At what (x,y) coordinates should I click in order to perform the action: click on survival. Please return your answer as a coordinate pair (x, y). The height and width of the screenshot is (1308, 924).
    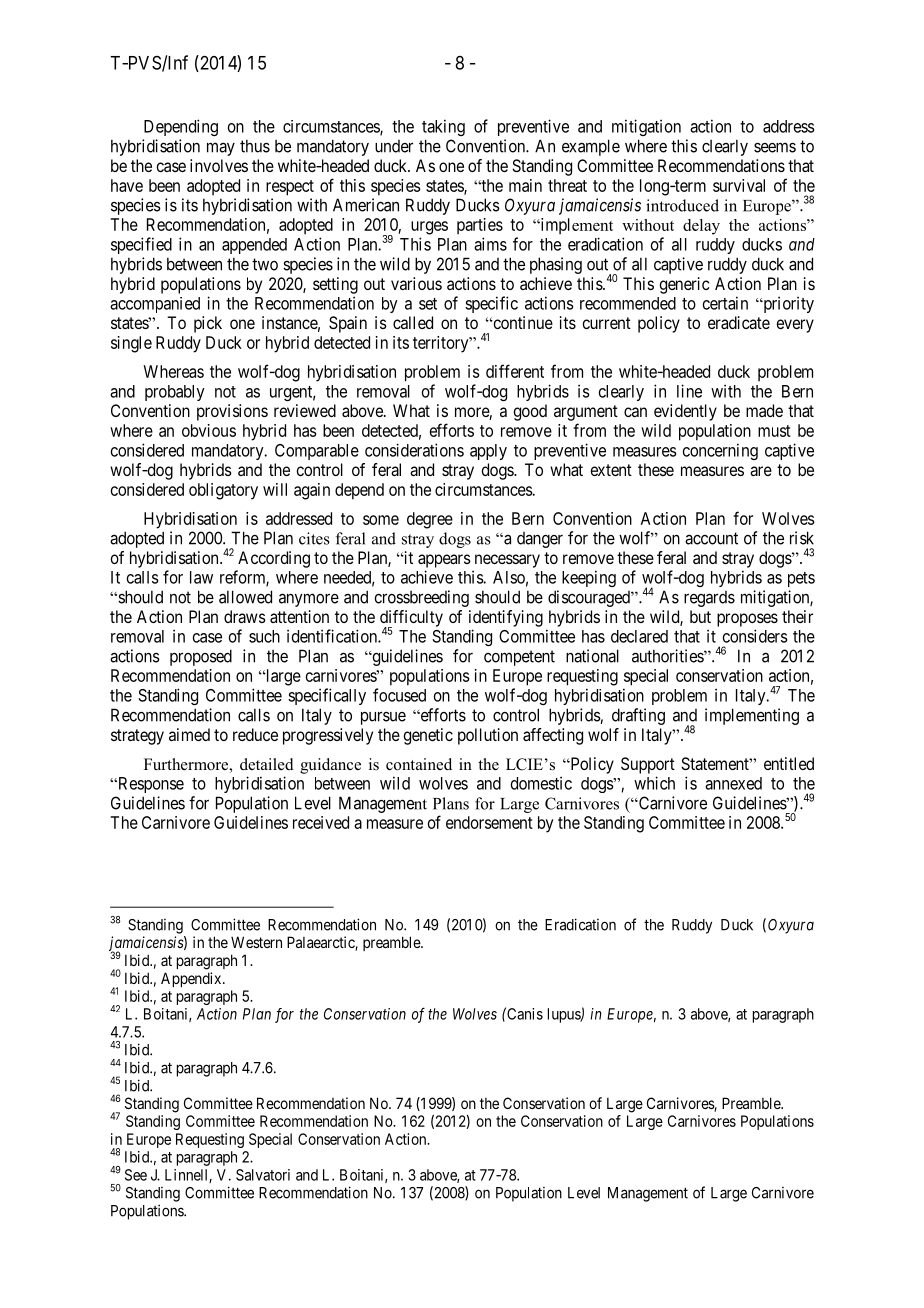
    Looking at the image, I should click on (739, 185).
